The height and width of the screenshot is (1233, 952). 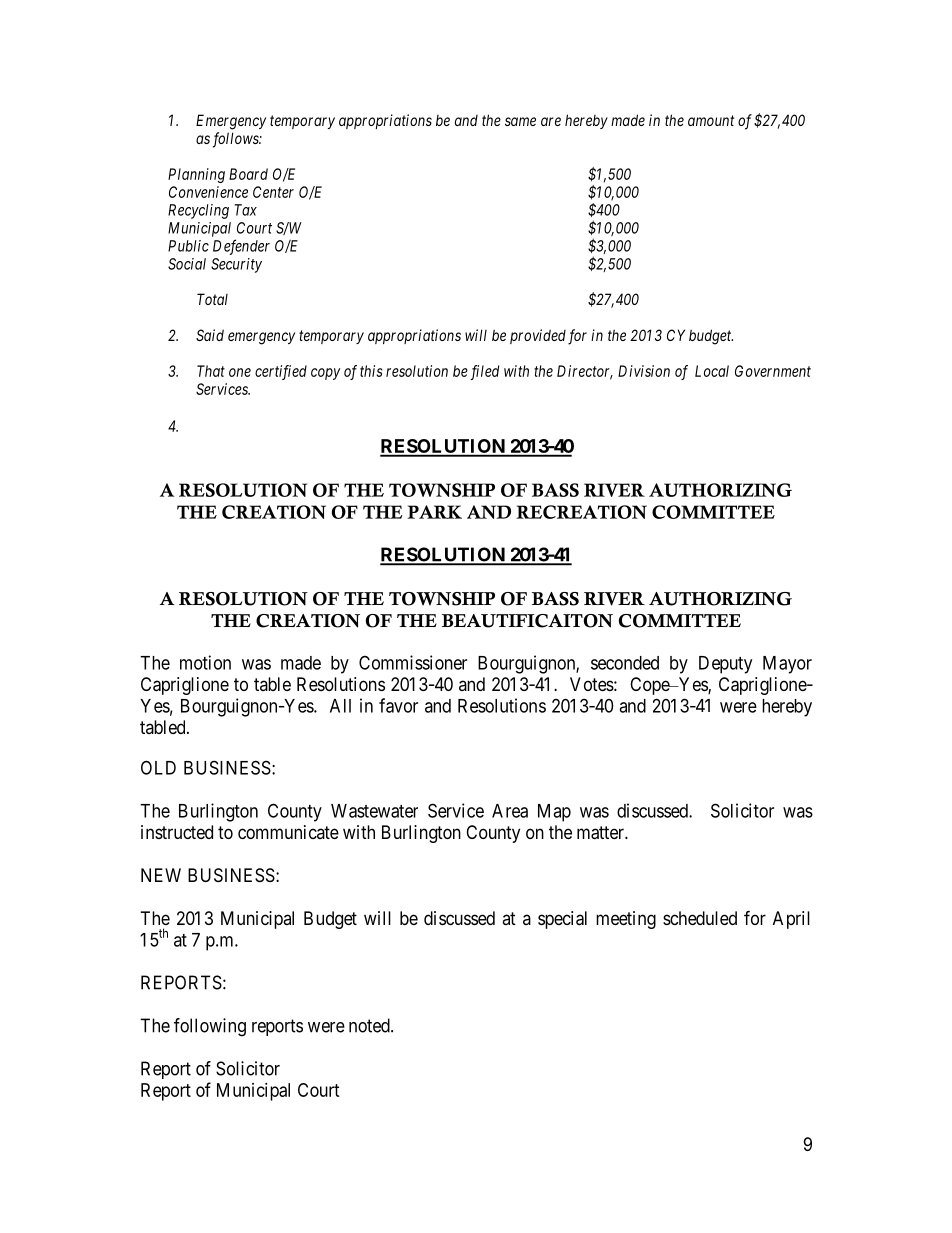 I want to click on Board, so click(x=248, y=174).
